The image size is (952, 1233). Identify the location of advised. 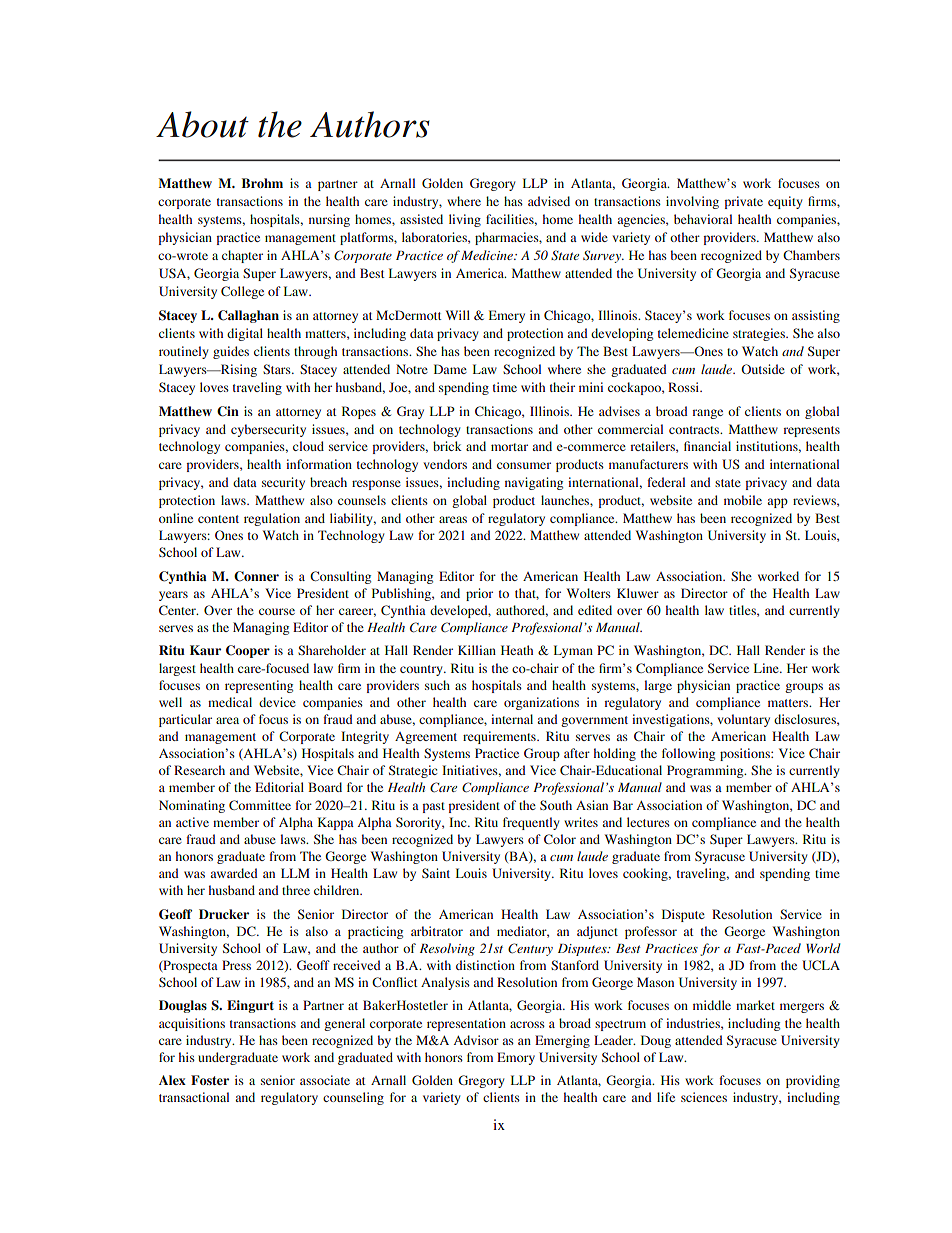
(549, 201).
